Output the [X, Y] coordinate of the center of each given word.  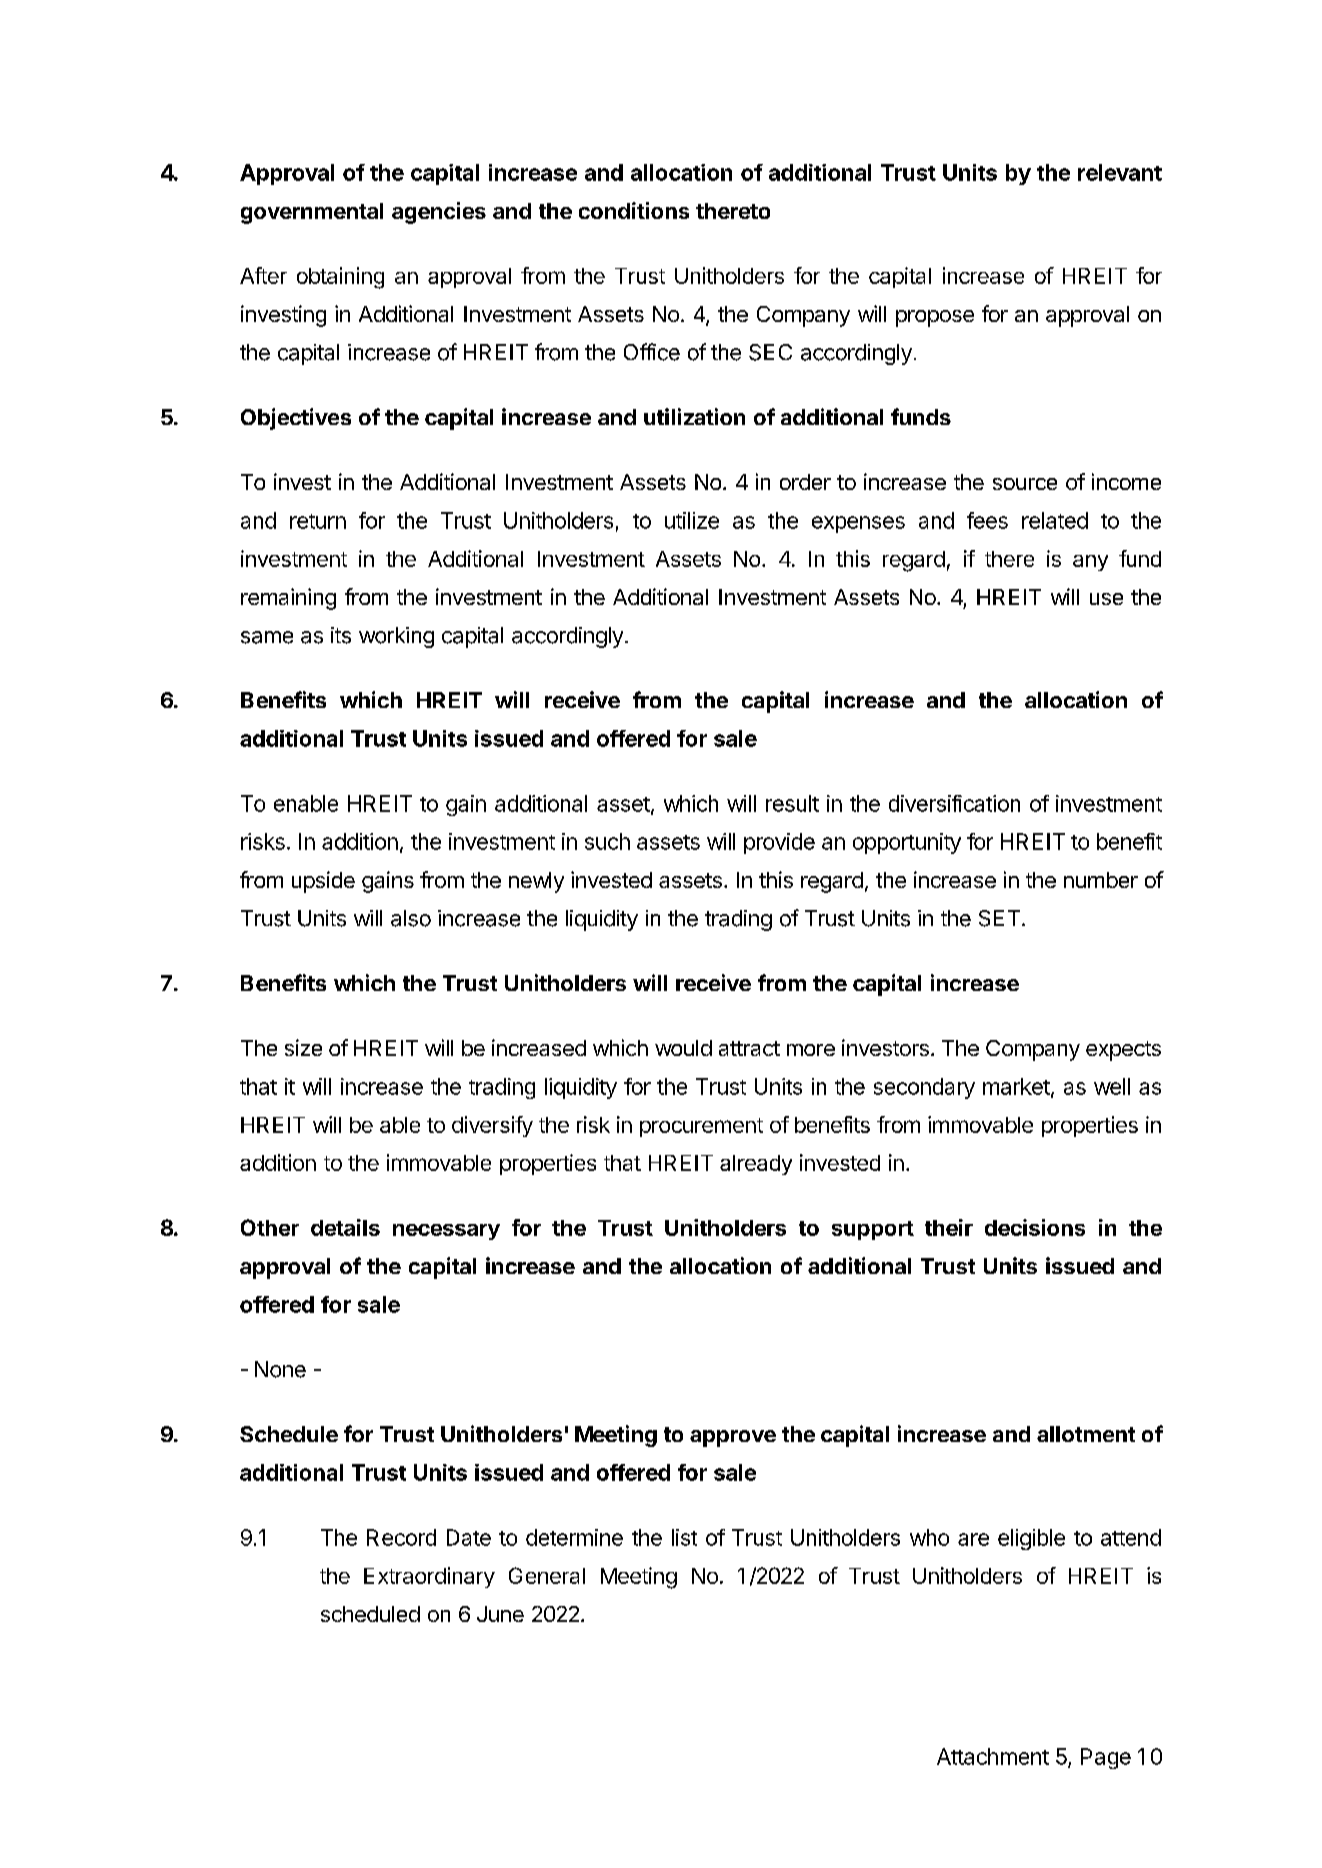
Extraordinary [429, 1577]
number [1101, 880]
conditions [634, 210]
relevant [1120, 172]
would [683, 1048]
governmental [312, 213]
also [411, 918]
